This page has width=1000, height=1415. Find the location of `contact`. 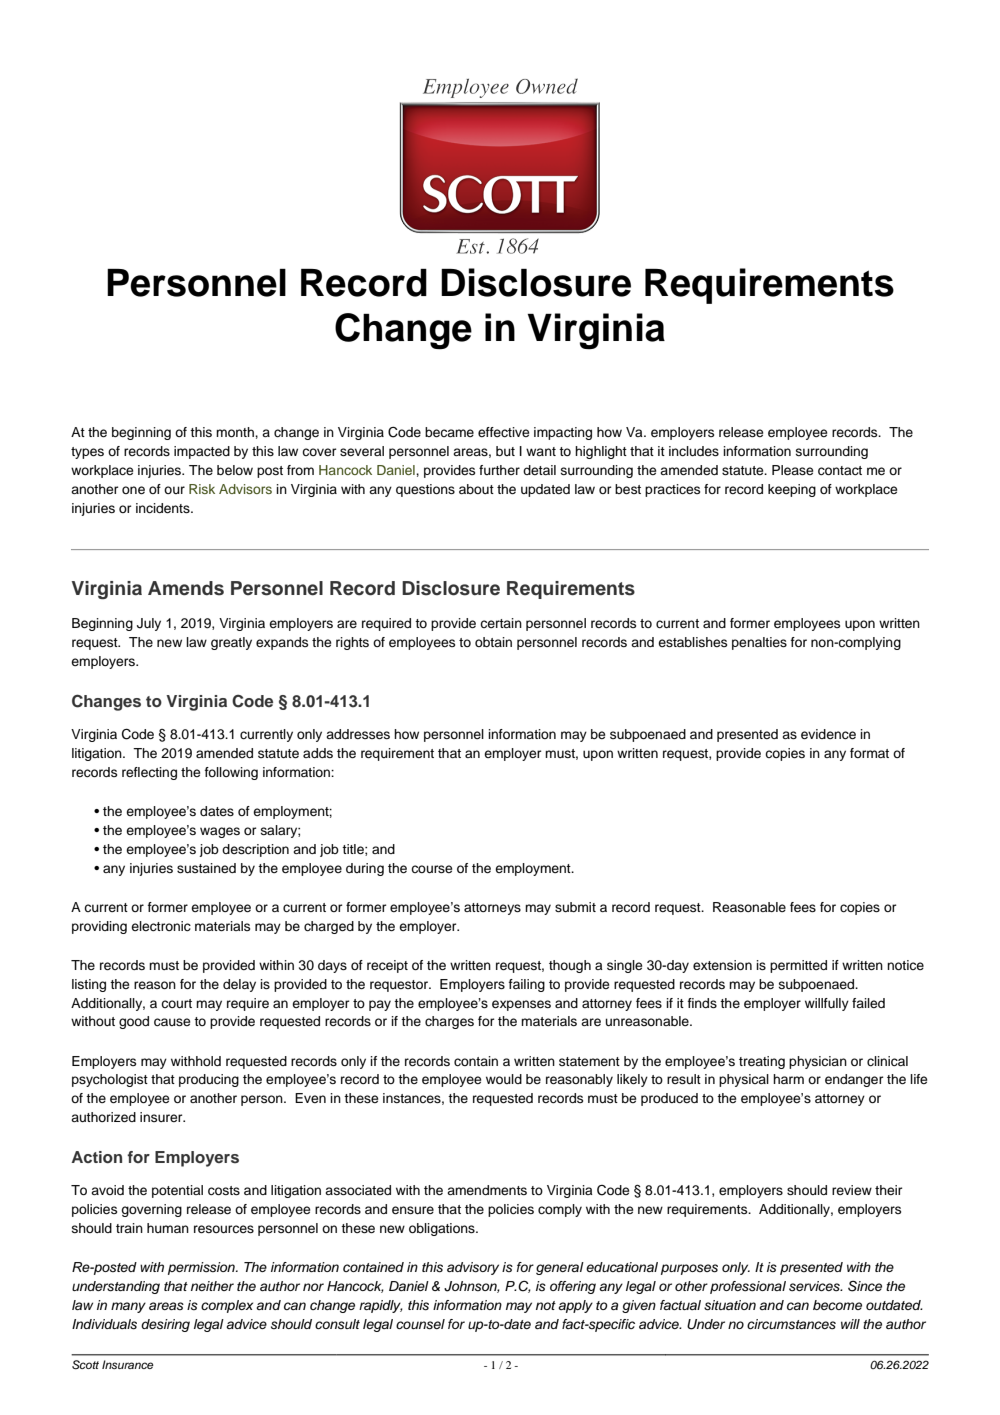

contact is located at coordinates (840, 471).
